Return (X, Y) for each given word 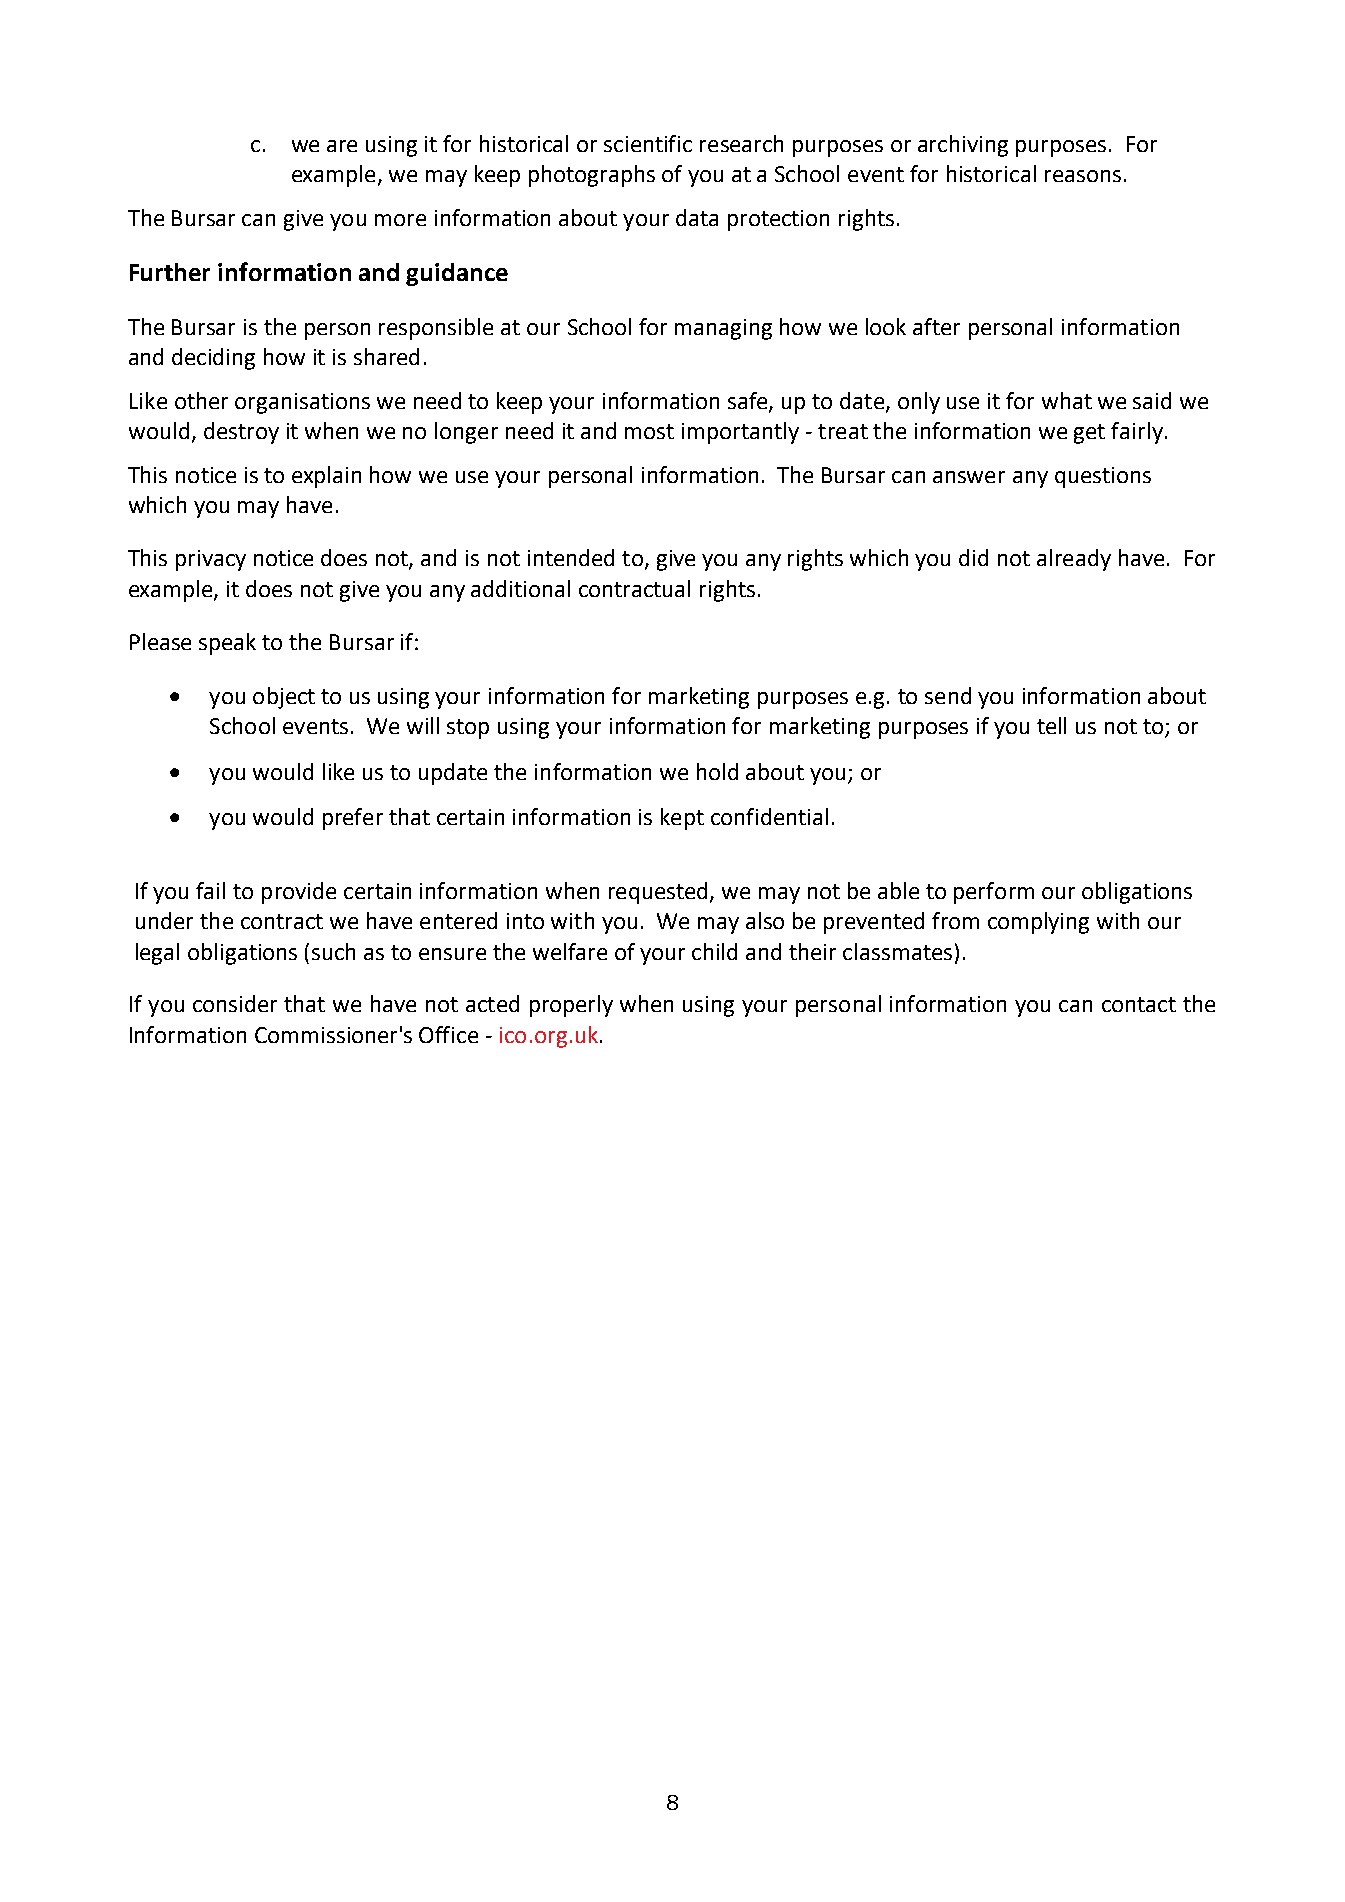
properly (571, 1006)
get (1089, 434)
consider (235, 1003)
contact (1139, 1004)
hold (717, 771)
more (400, 220)
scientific (648, 143)
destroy (241, 433)
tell (1051, 725)
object (284, 698)
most (649, 431)
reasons (1083, 176)
